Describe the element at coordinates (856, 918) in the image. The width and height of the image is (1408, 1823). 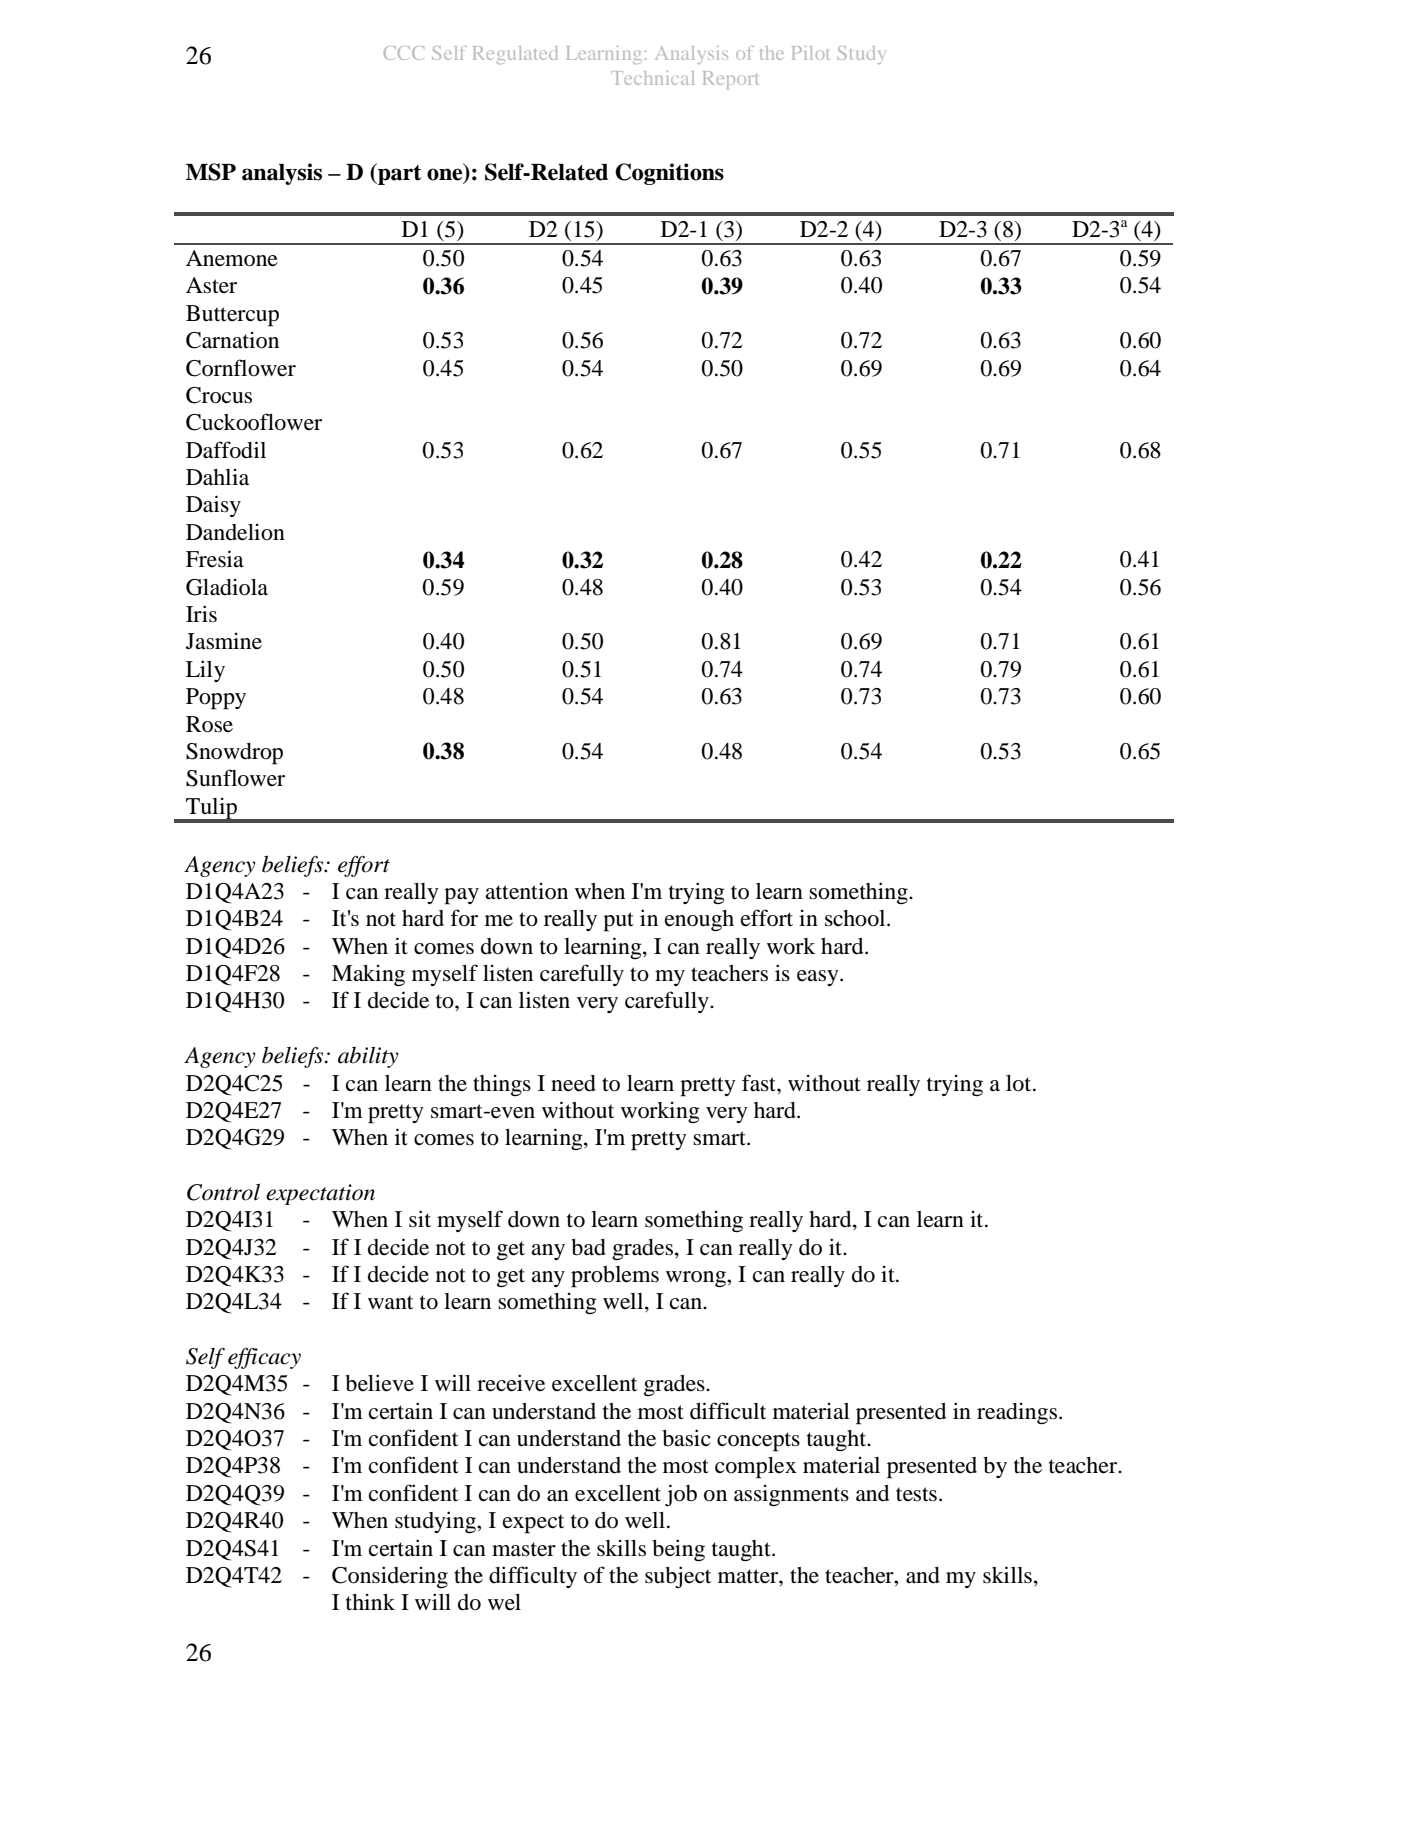
I see `school` at that location.
